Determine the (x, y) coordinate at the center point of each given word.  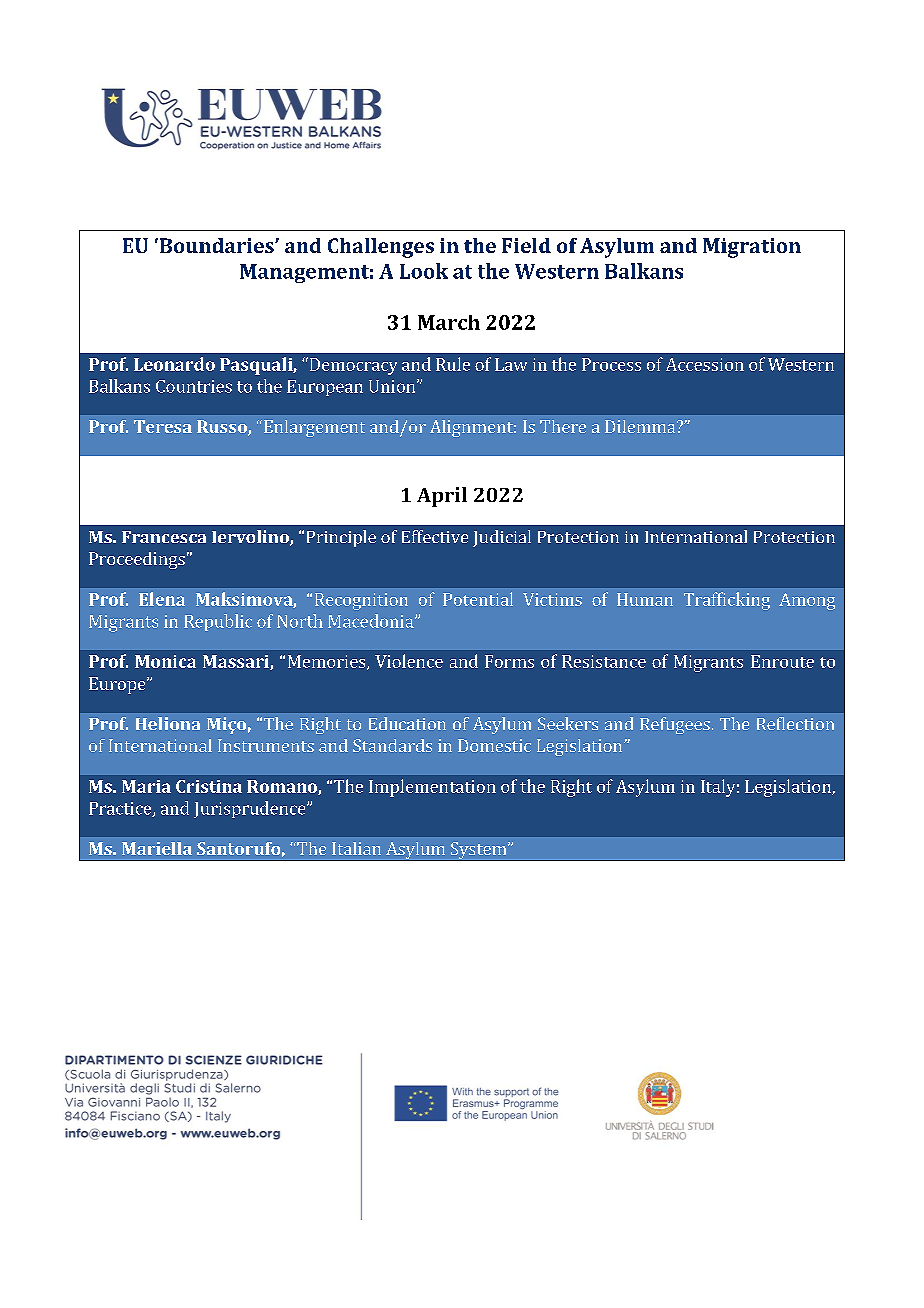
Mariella (157, 848)
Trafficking (727, 601)
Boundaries (216, 245)
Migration (752, 248)
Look (424, 271)
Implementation (432, 788)
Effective (435, 536)
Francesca (164, 537)
